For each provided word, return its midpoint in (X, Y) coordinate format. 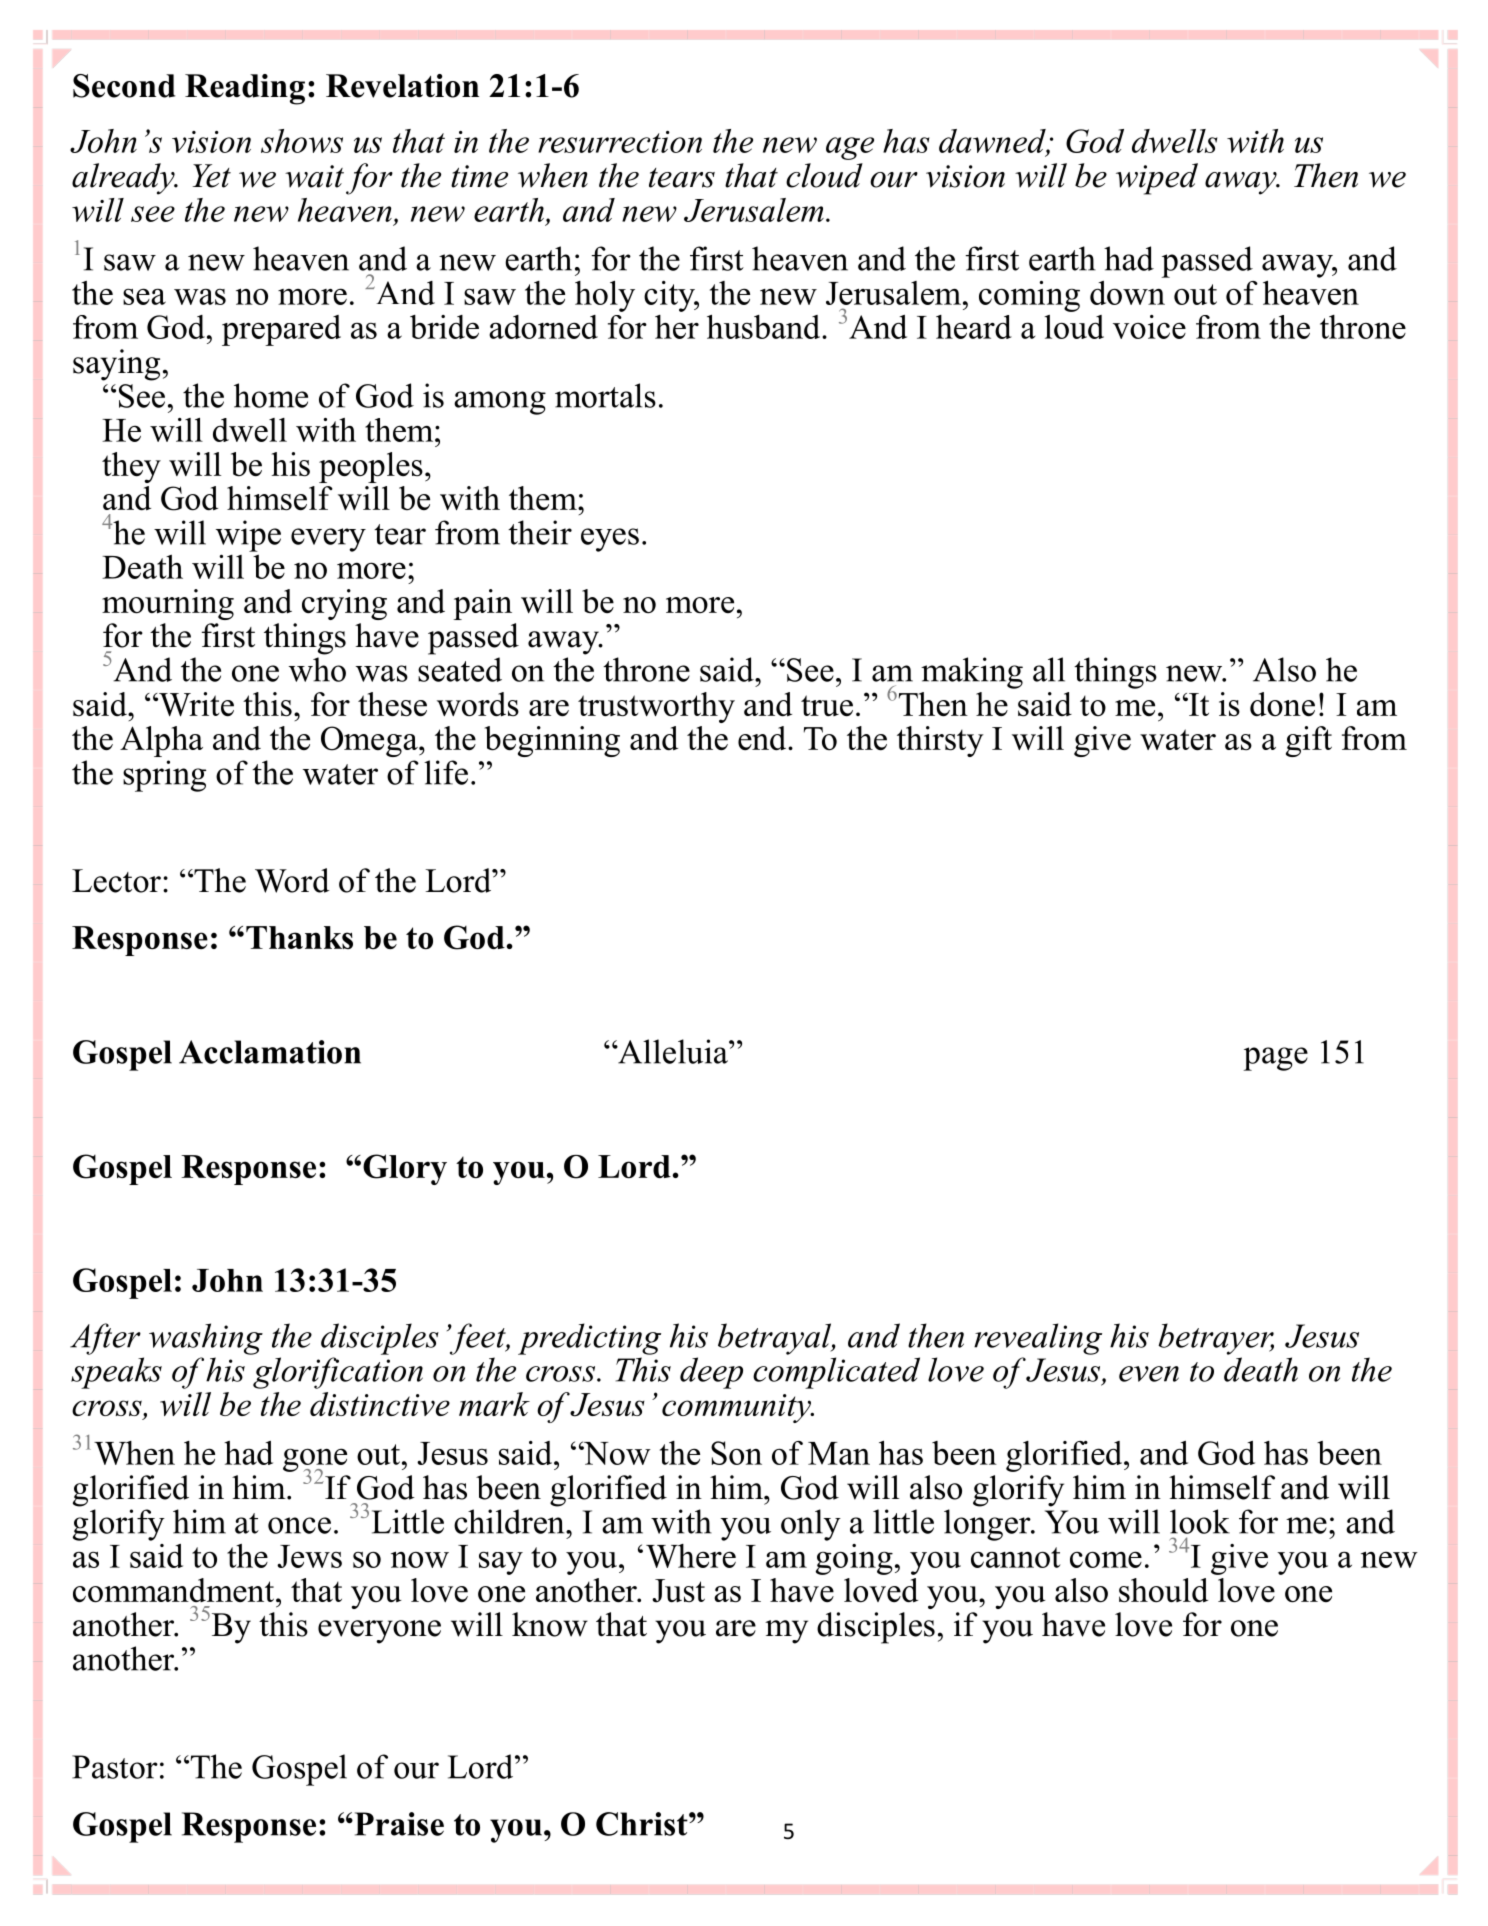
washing (206, 1339)
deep (711, 1373)
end (763, 738)
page (1275, 1059)
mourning (168, 604)
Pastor (115, 1767)
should (1163, 1590)
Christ (643, 1824)
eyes (610, 540)
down (1127, 293)
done (1282, 704)
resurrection (620, 142)
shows (302, 141)
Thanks (299, 937)
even (1149, 1374)
